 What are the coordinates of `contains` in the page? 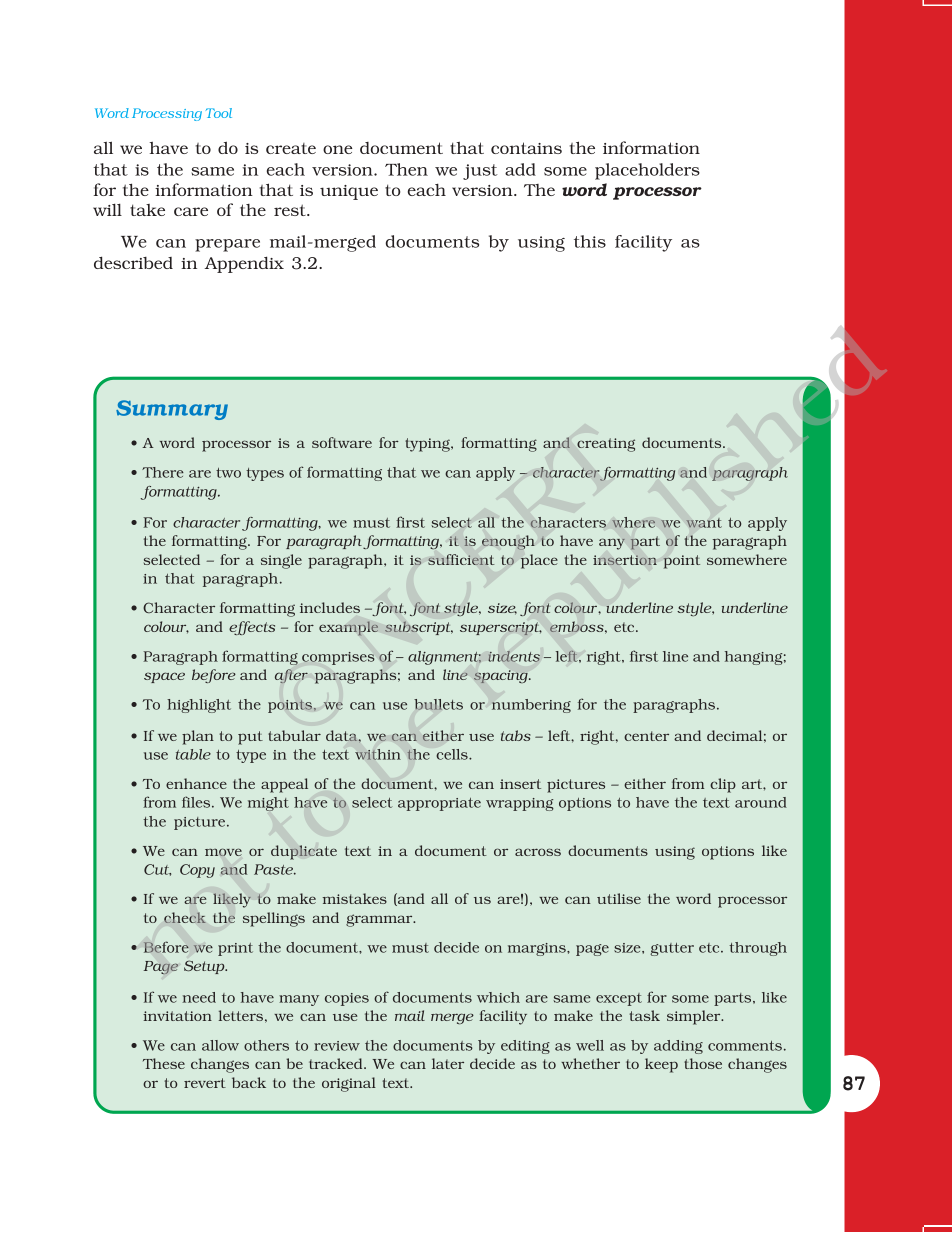 It's located at (526, 148).
